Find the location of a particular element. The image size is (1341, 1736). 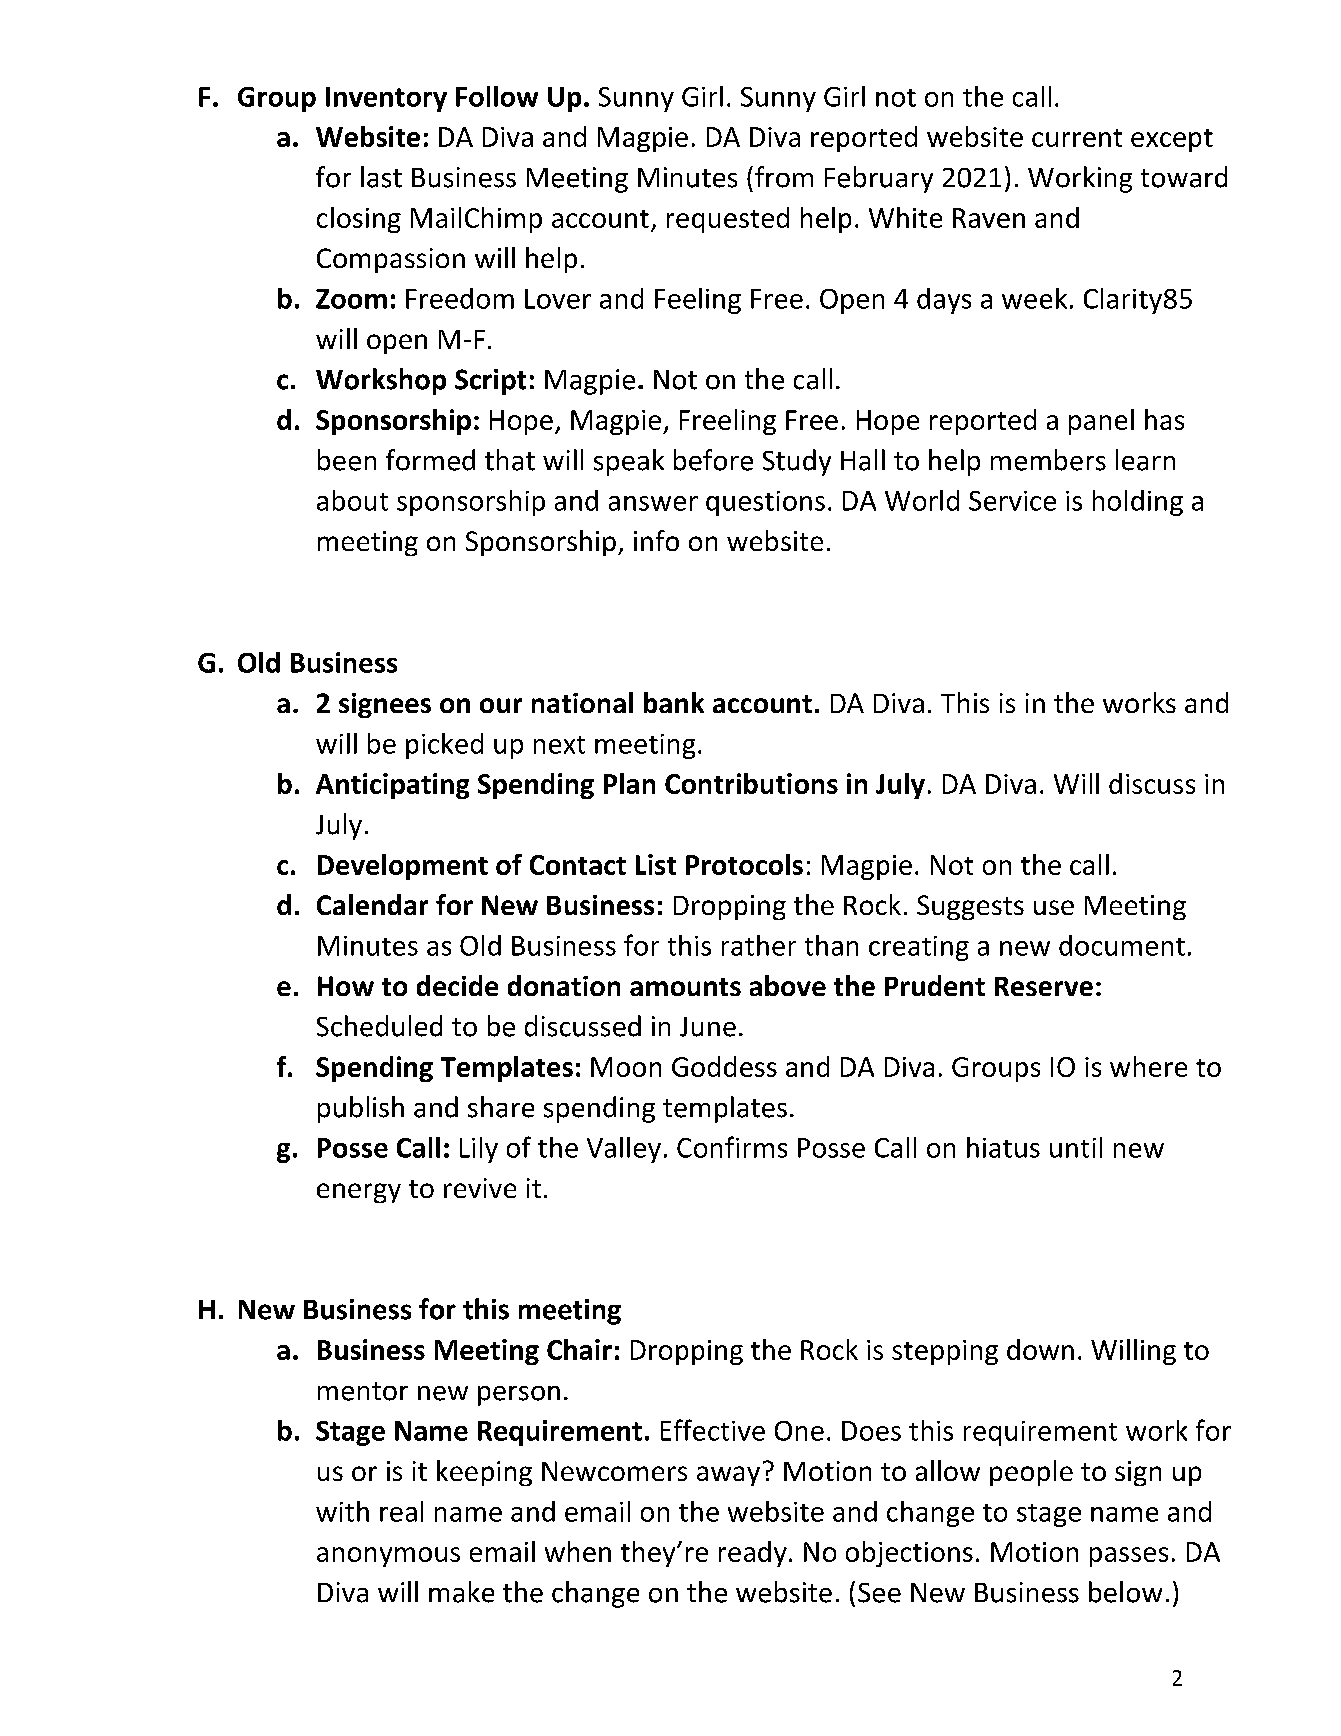

make is located at coordinates (461, 1592).
